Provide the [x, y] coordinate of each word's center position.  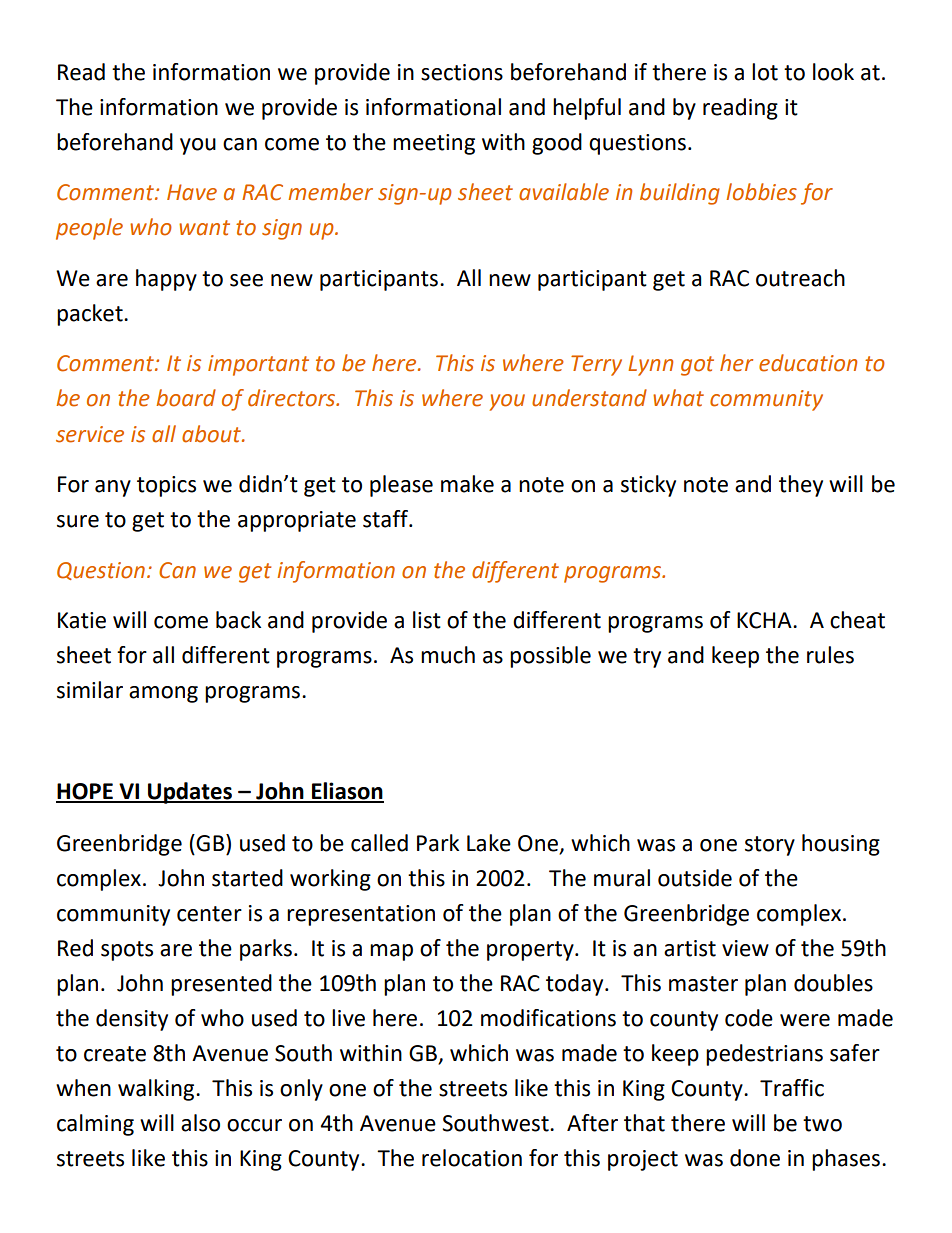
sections [462, 72]
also [200, 1123]
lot [765, 72]
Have [192, 192]
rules [830, 655]
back [238, 620]
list [427, 620]
